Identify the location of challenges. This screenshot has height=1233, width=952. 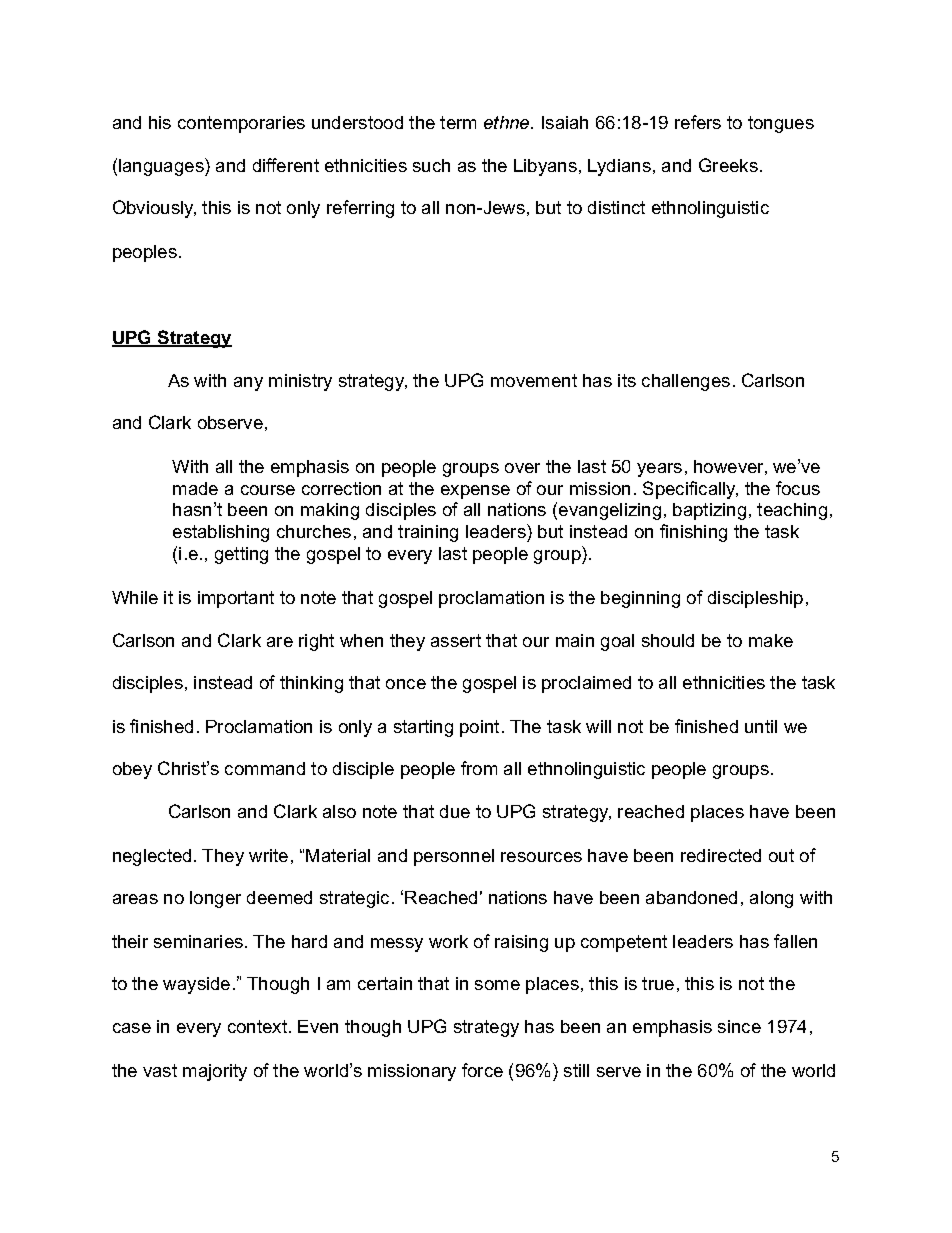
(686, 382).
